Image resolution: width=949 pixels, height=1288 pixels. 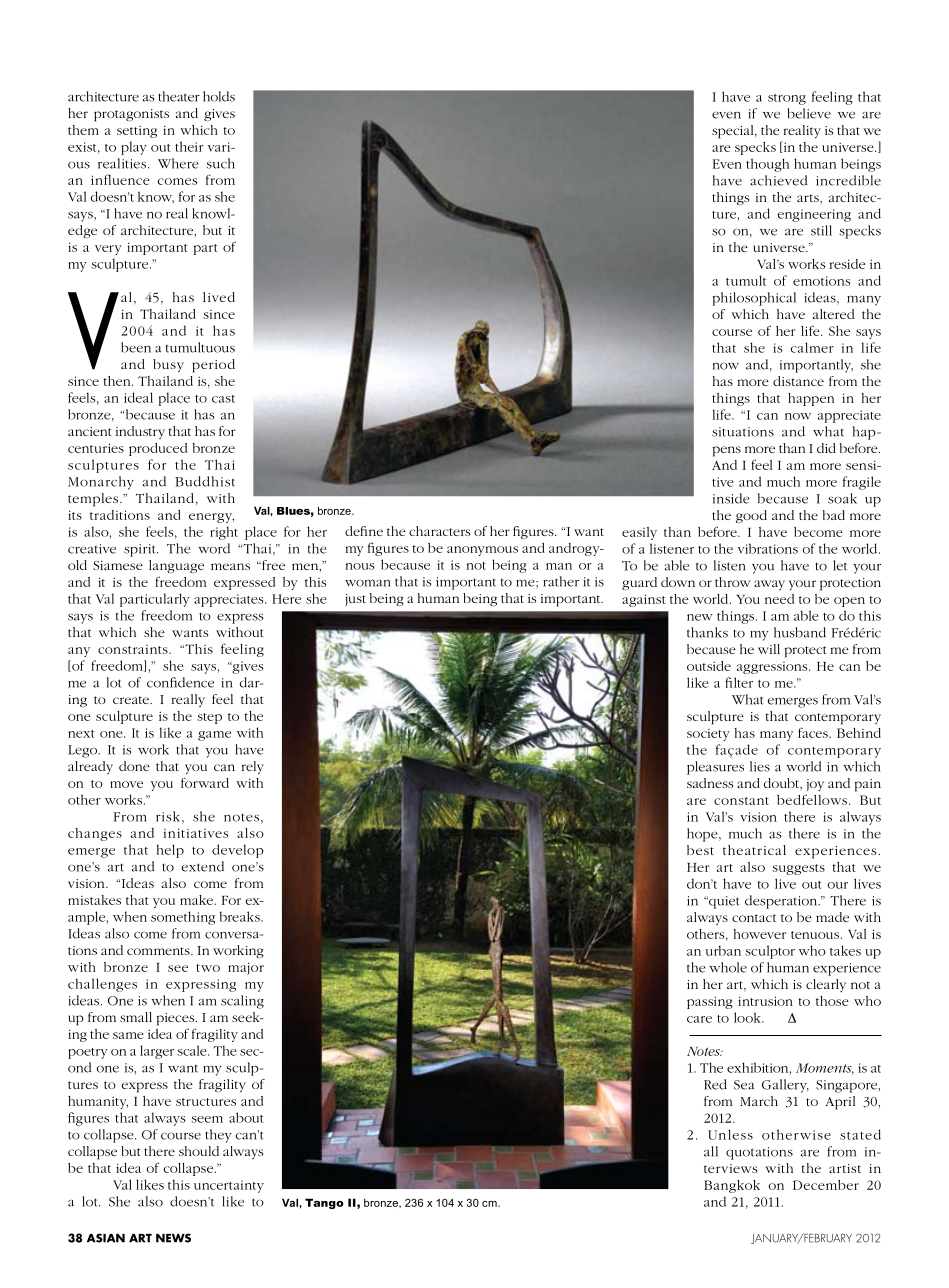 I want to click on NEWS, so click(x=173, y=1238).
